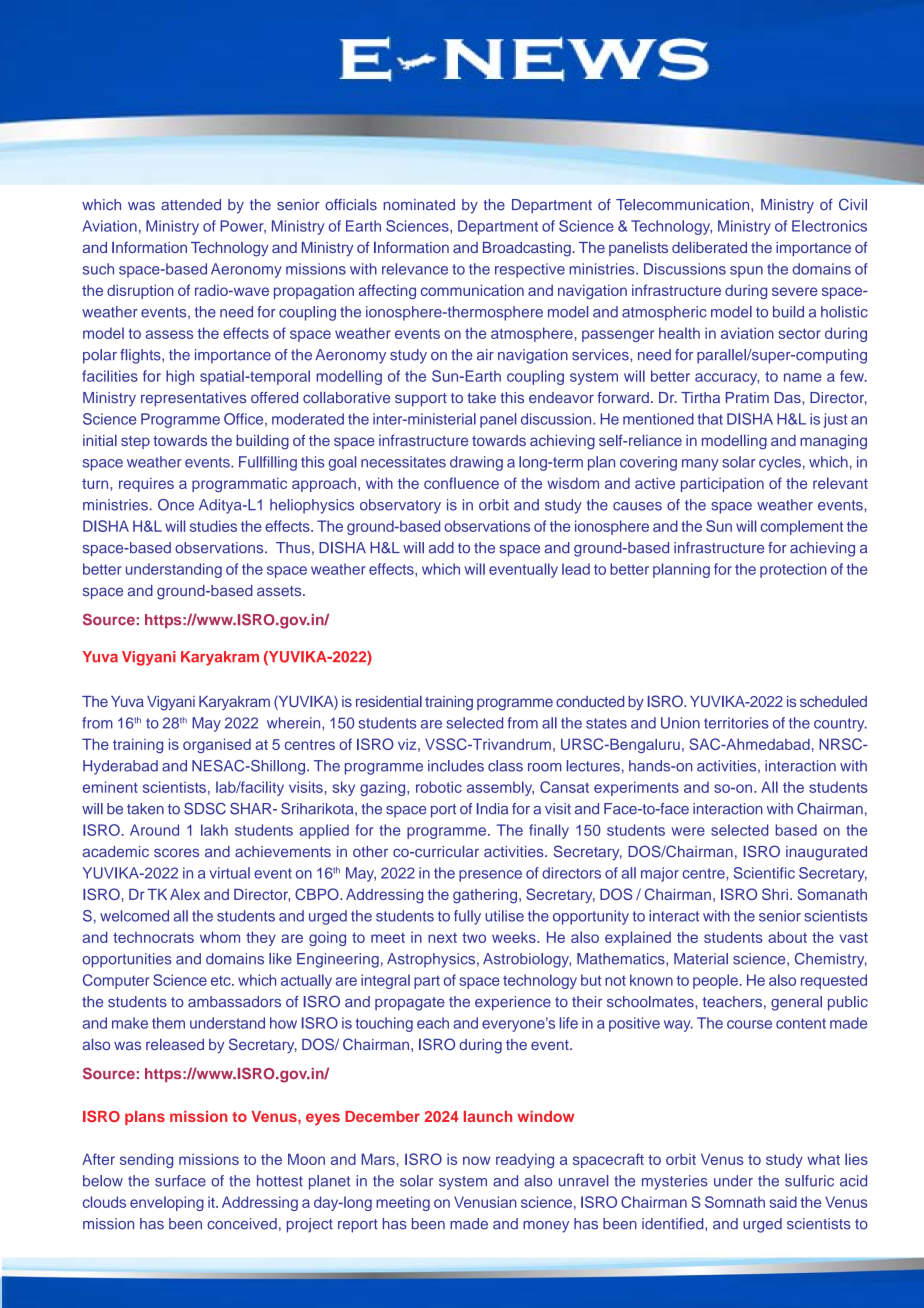 This screenshot has width=924, height=1308. I want to click on enveloping, so click(167, 1203).
